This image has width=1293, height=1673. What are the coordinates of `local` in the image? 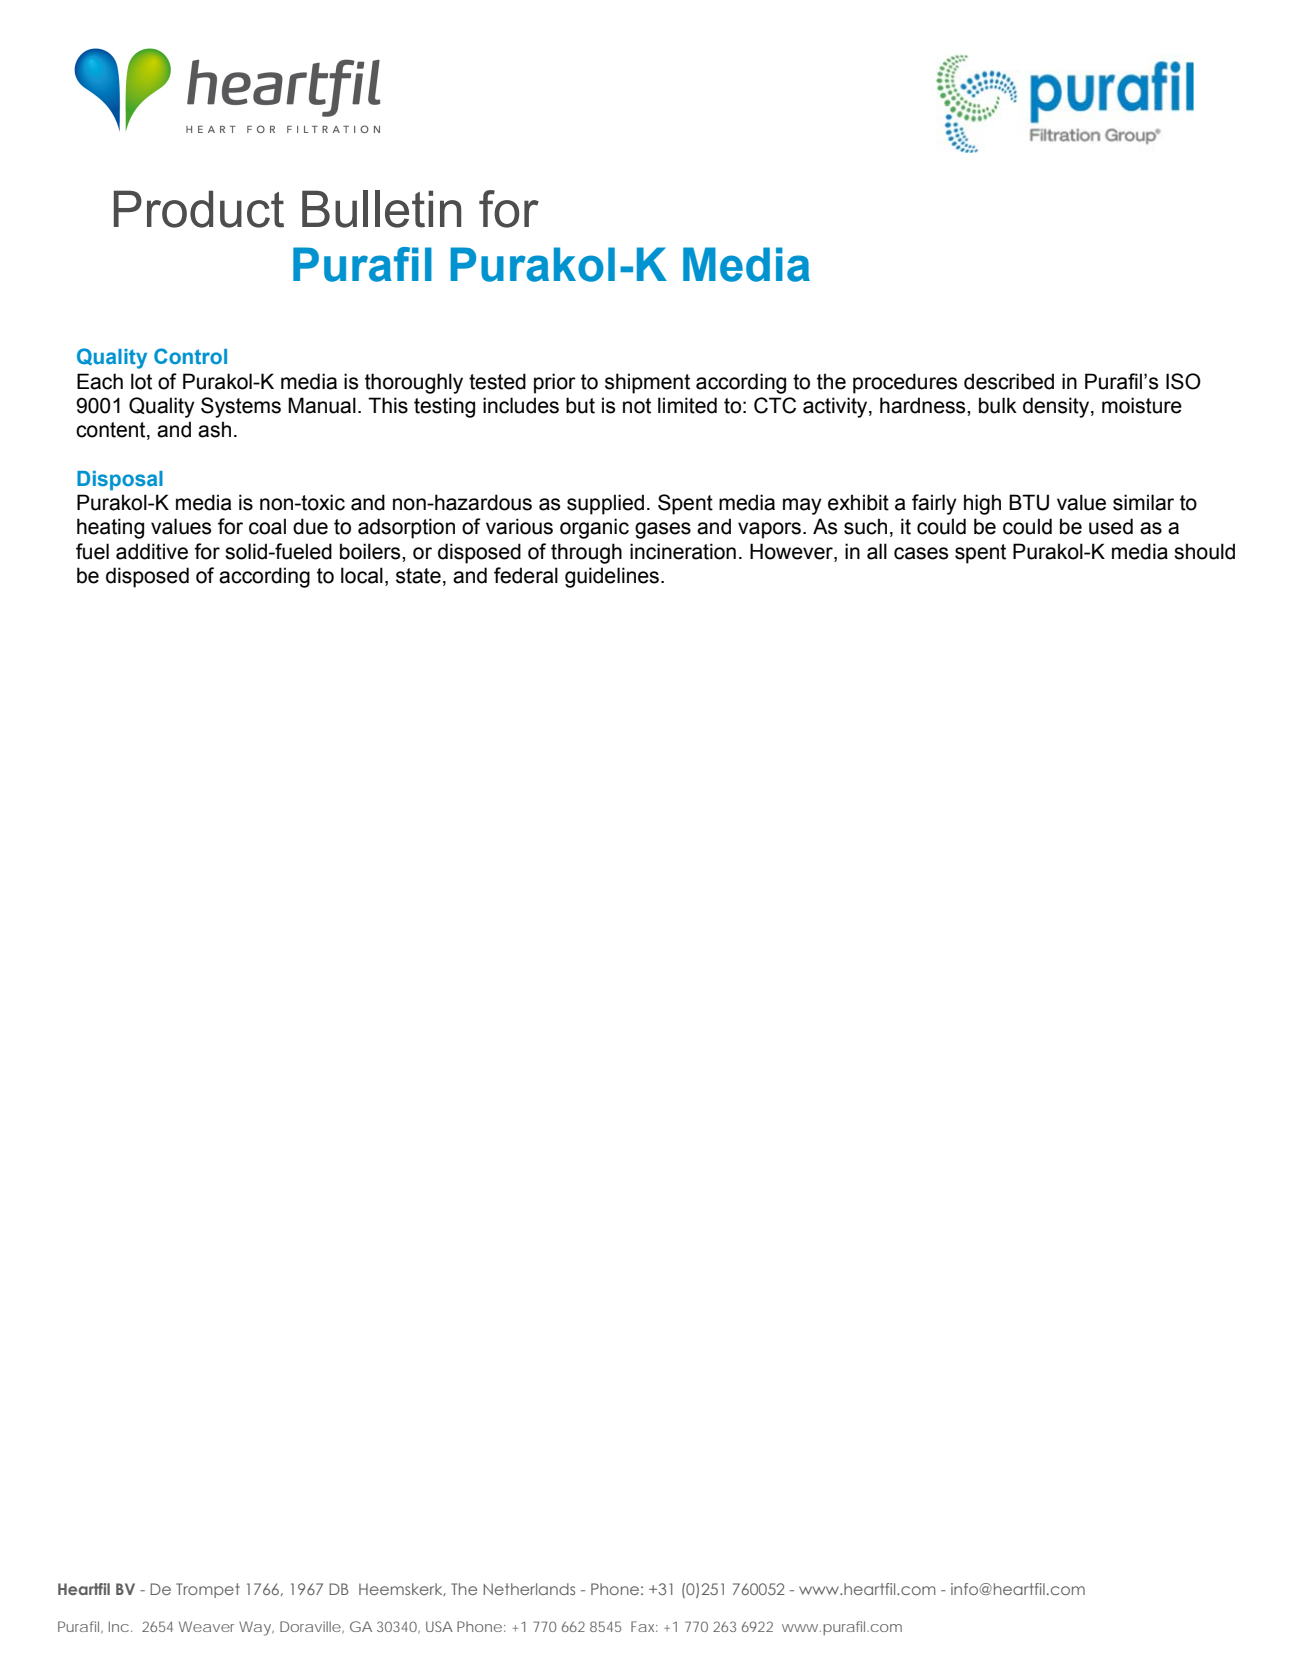 It's located at (362, 575).
